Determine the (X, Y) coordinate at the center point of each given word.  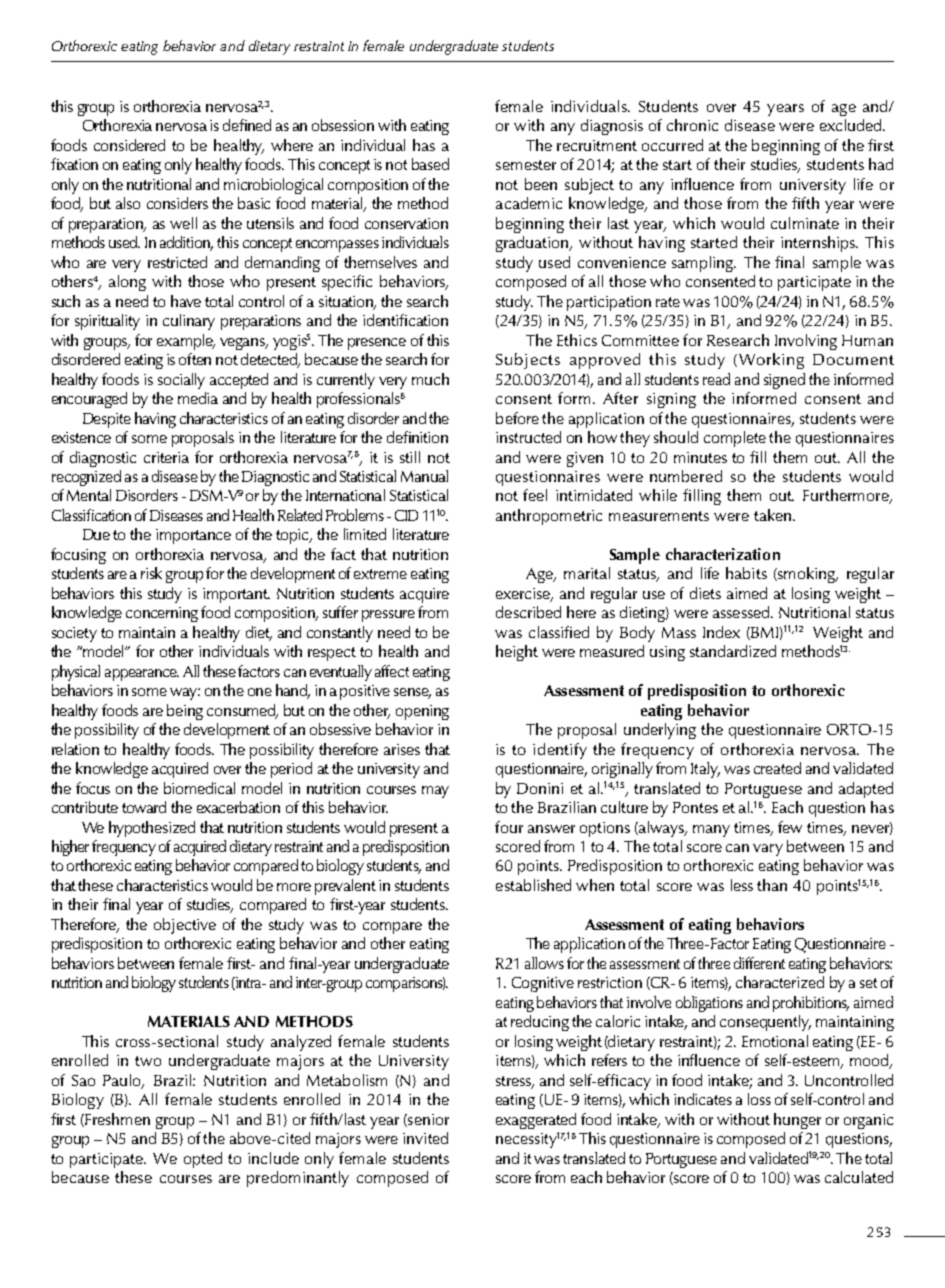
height (517, 653)
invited (425, 1138)
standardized (733, 651)
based (430, 164)
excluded (852, 125)
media (198, 398)
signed (784, 381)
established (533, 885)
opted (203, 1160)
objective (185, 926)
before (517, 418)
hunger (797, 1121)
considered (129, 145)
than (772, 885)
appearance (142, 675)
